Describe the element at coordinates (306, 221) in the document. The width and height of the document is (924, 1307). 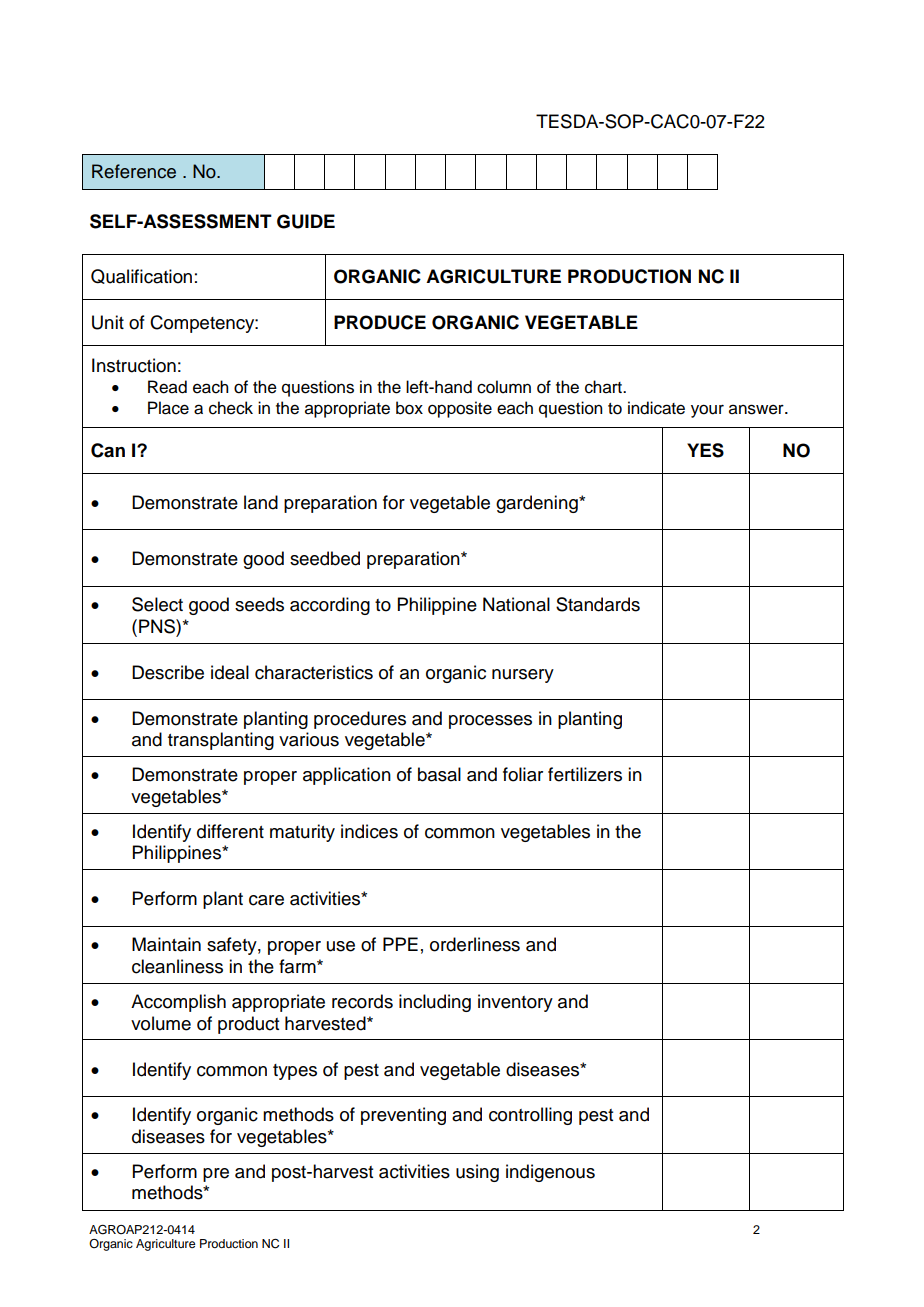
I see `GUIDE` at that location.
